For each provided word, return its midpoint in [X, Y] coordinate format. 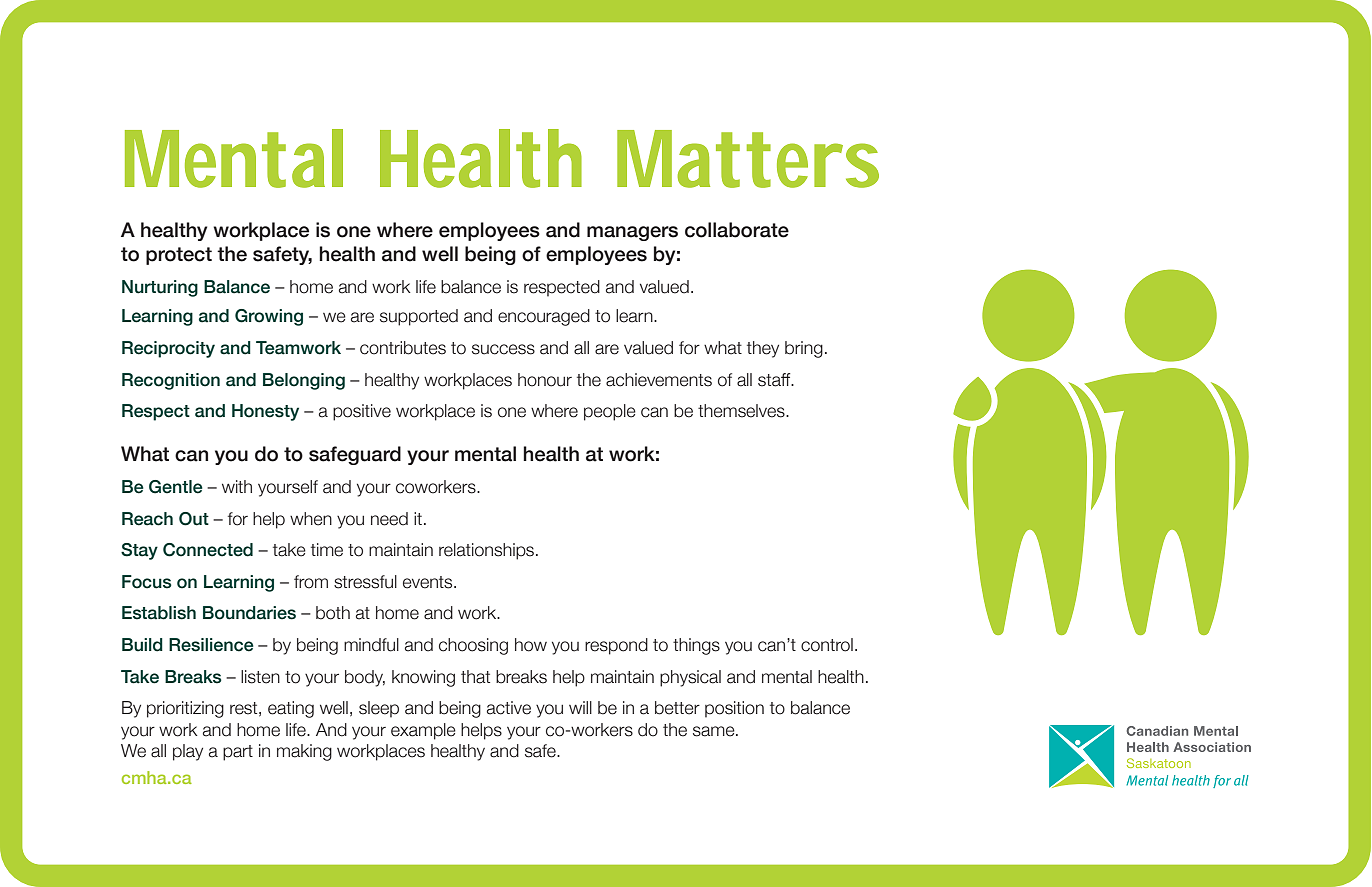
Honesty [265, 412]
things [696, 646]
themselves [742, 411]
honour [545, 380]
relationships [488, 551]
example [423, 731]
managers [632, 233]
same [715, 731]
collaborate [737, 230]
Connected [208, 550]
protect [179, 256]
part [238, 753]
